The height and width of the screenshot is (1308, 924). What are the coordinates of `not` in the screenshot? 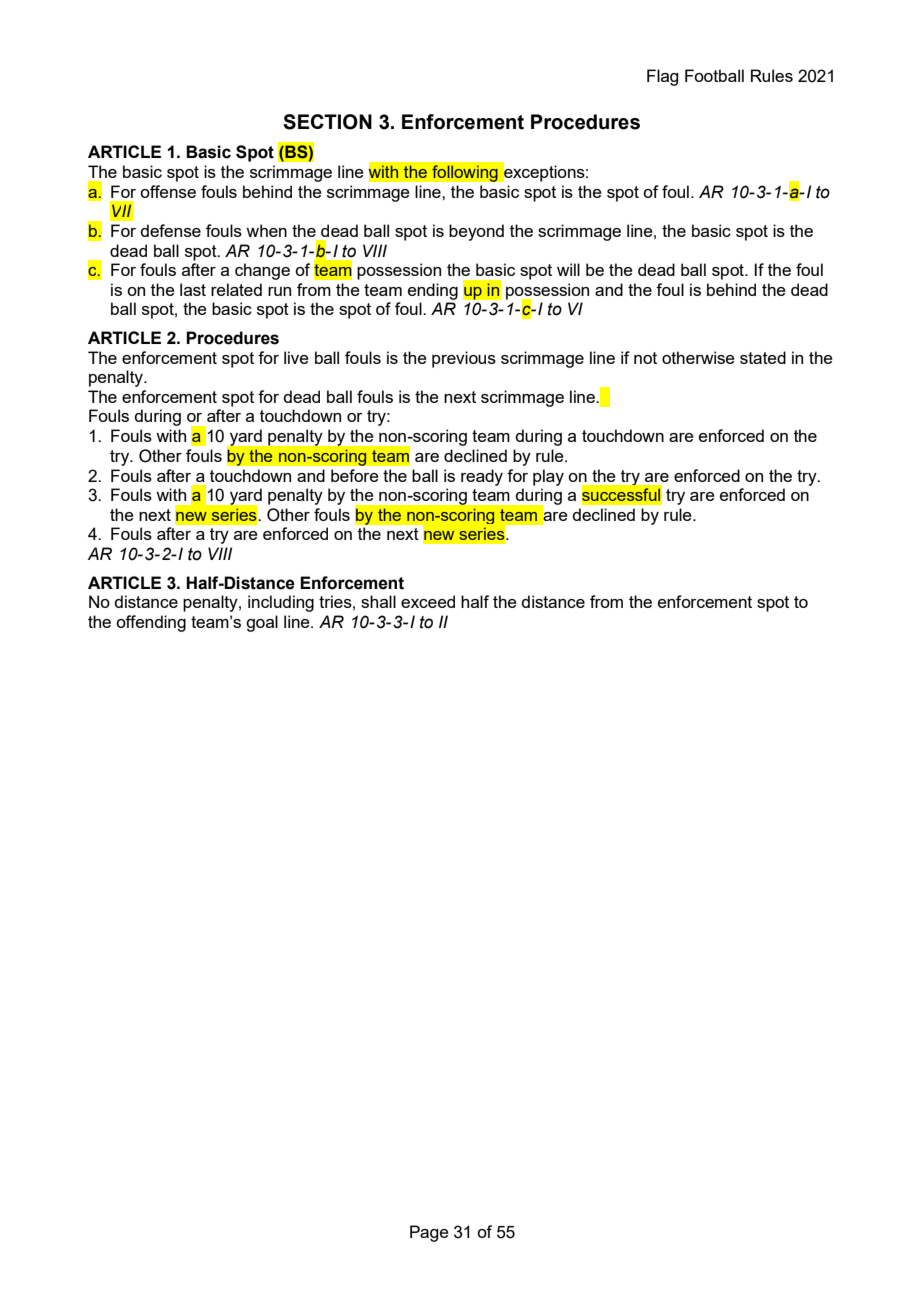 It's located at (645, 358).
